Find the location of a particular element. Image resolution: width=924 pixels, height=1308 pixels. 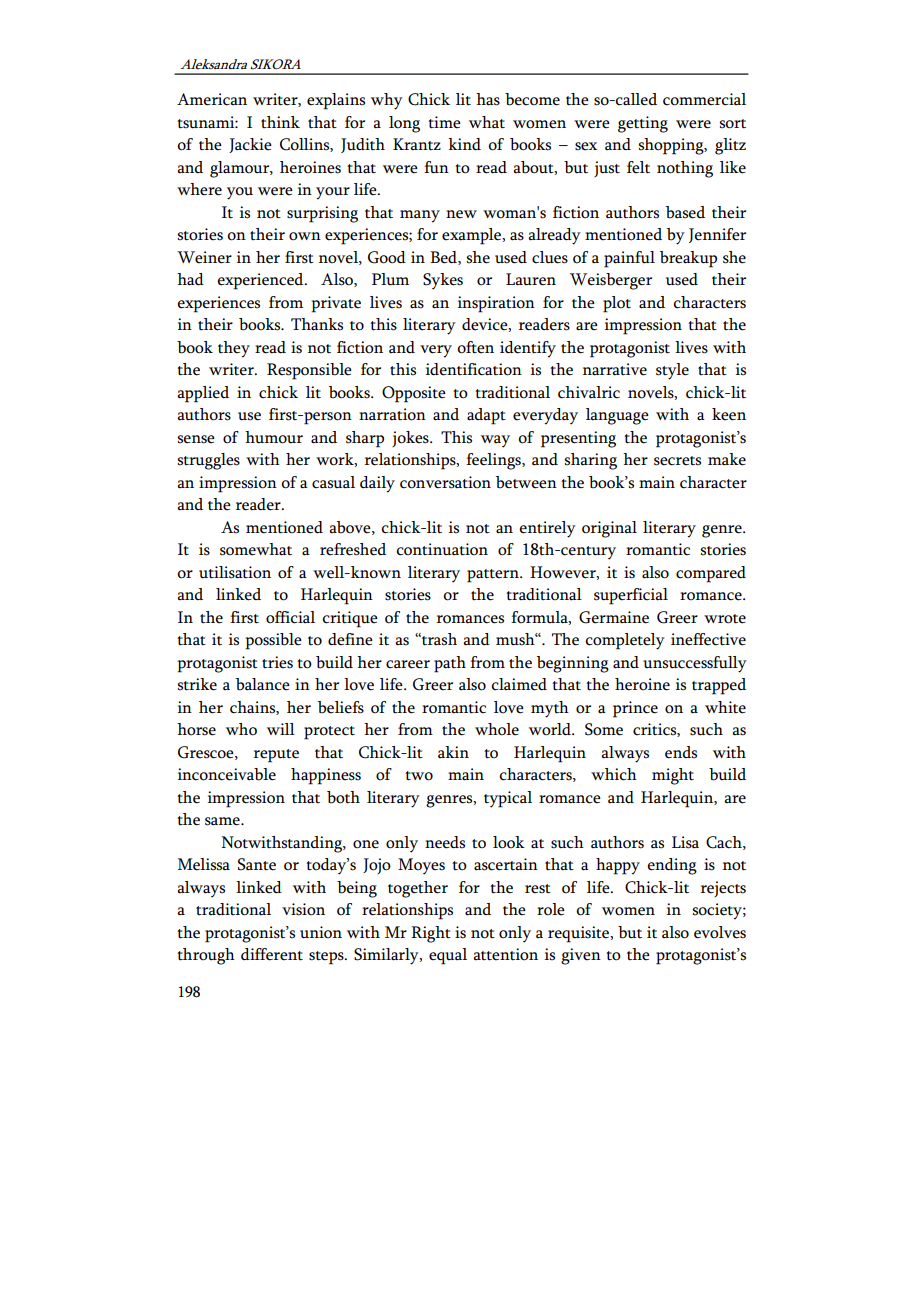

different is located at coordinates (272, 954).
